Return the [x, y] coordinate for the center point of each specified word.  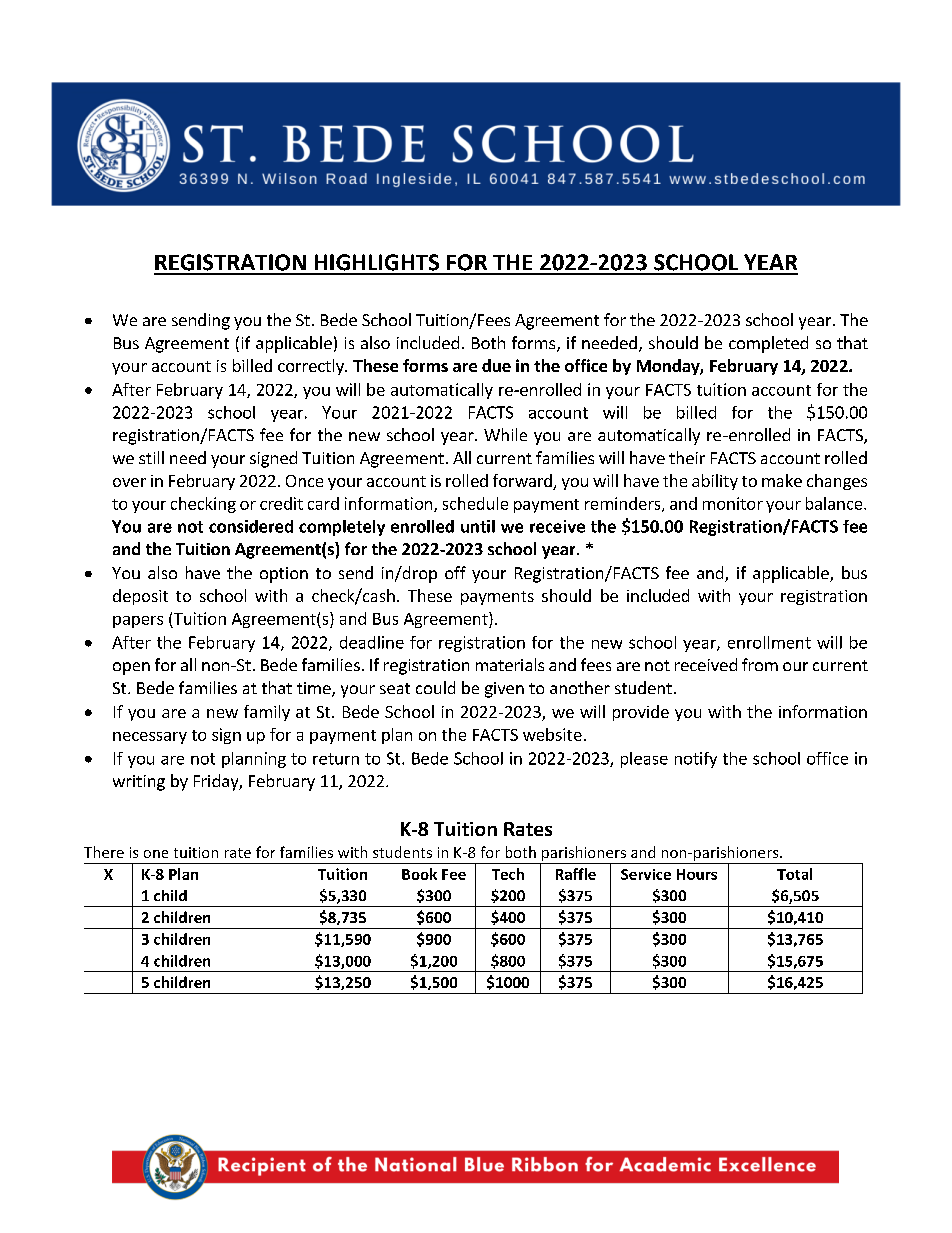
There [104, 852]
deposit [140, 597]
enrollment [769, 642]
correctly [312, 367]
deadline [372, 642]
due [496, 365]
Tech [508, 874]
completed [768, 344]
